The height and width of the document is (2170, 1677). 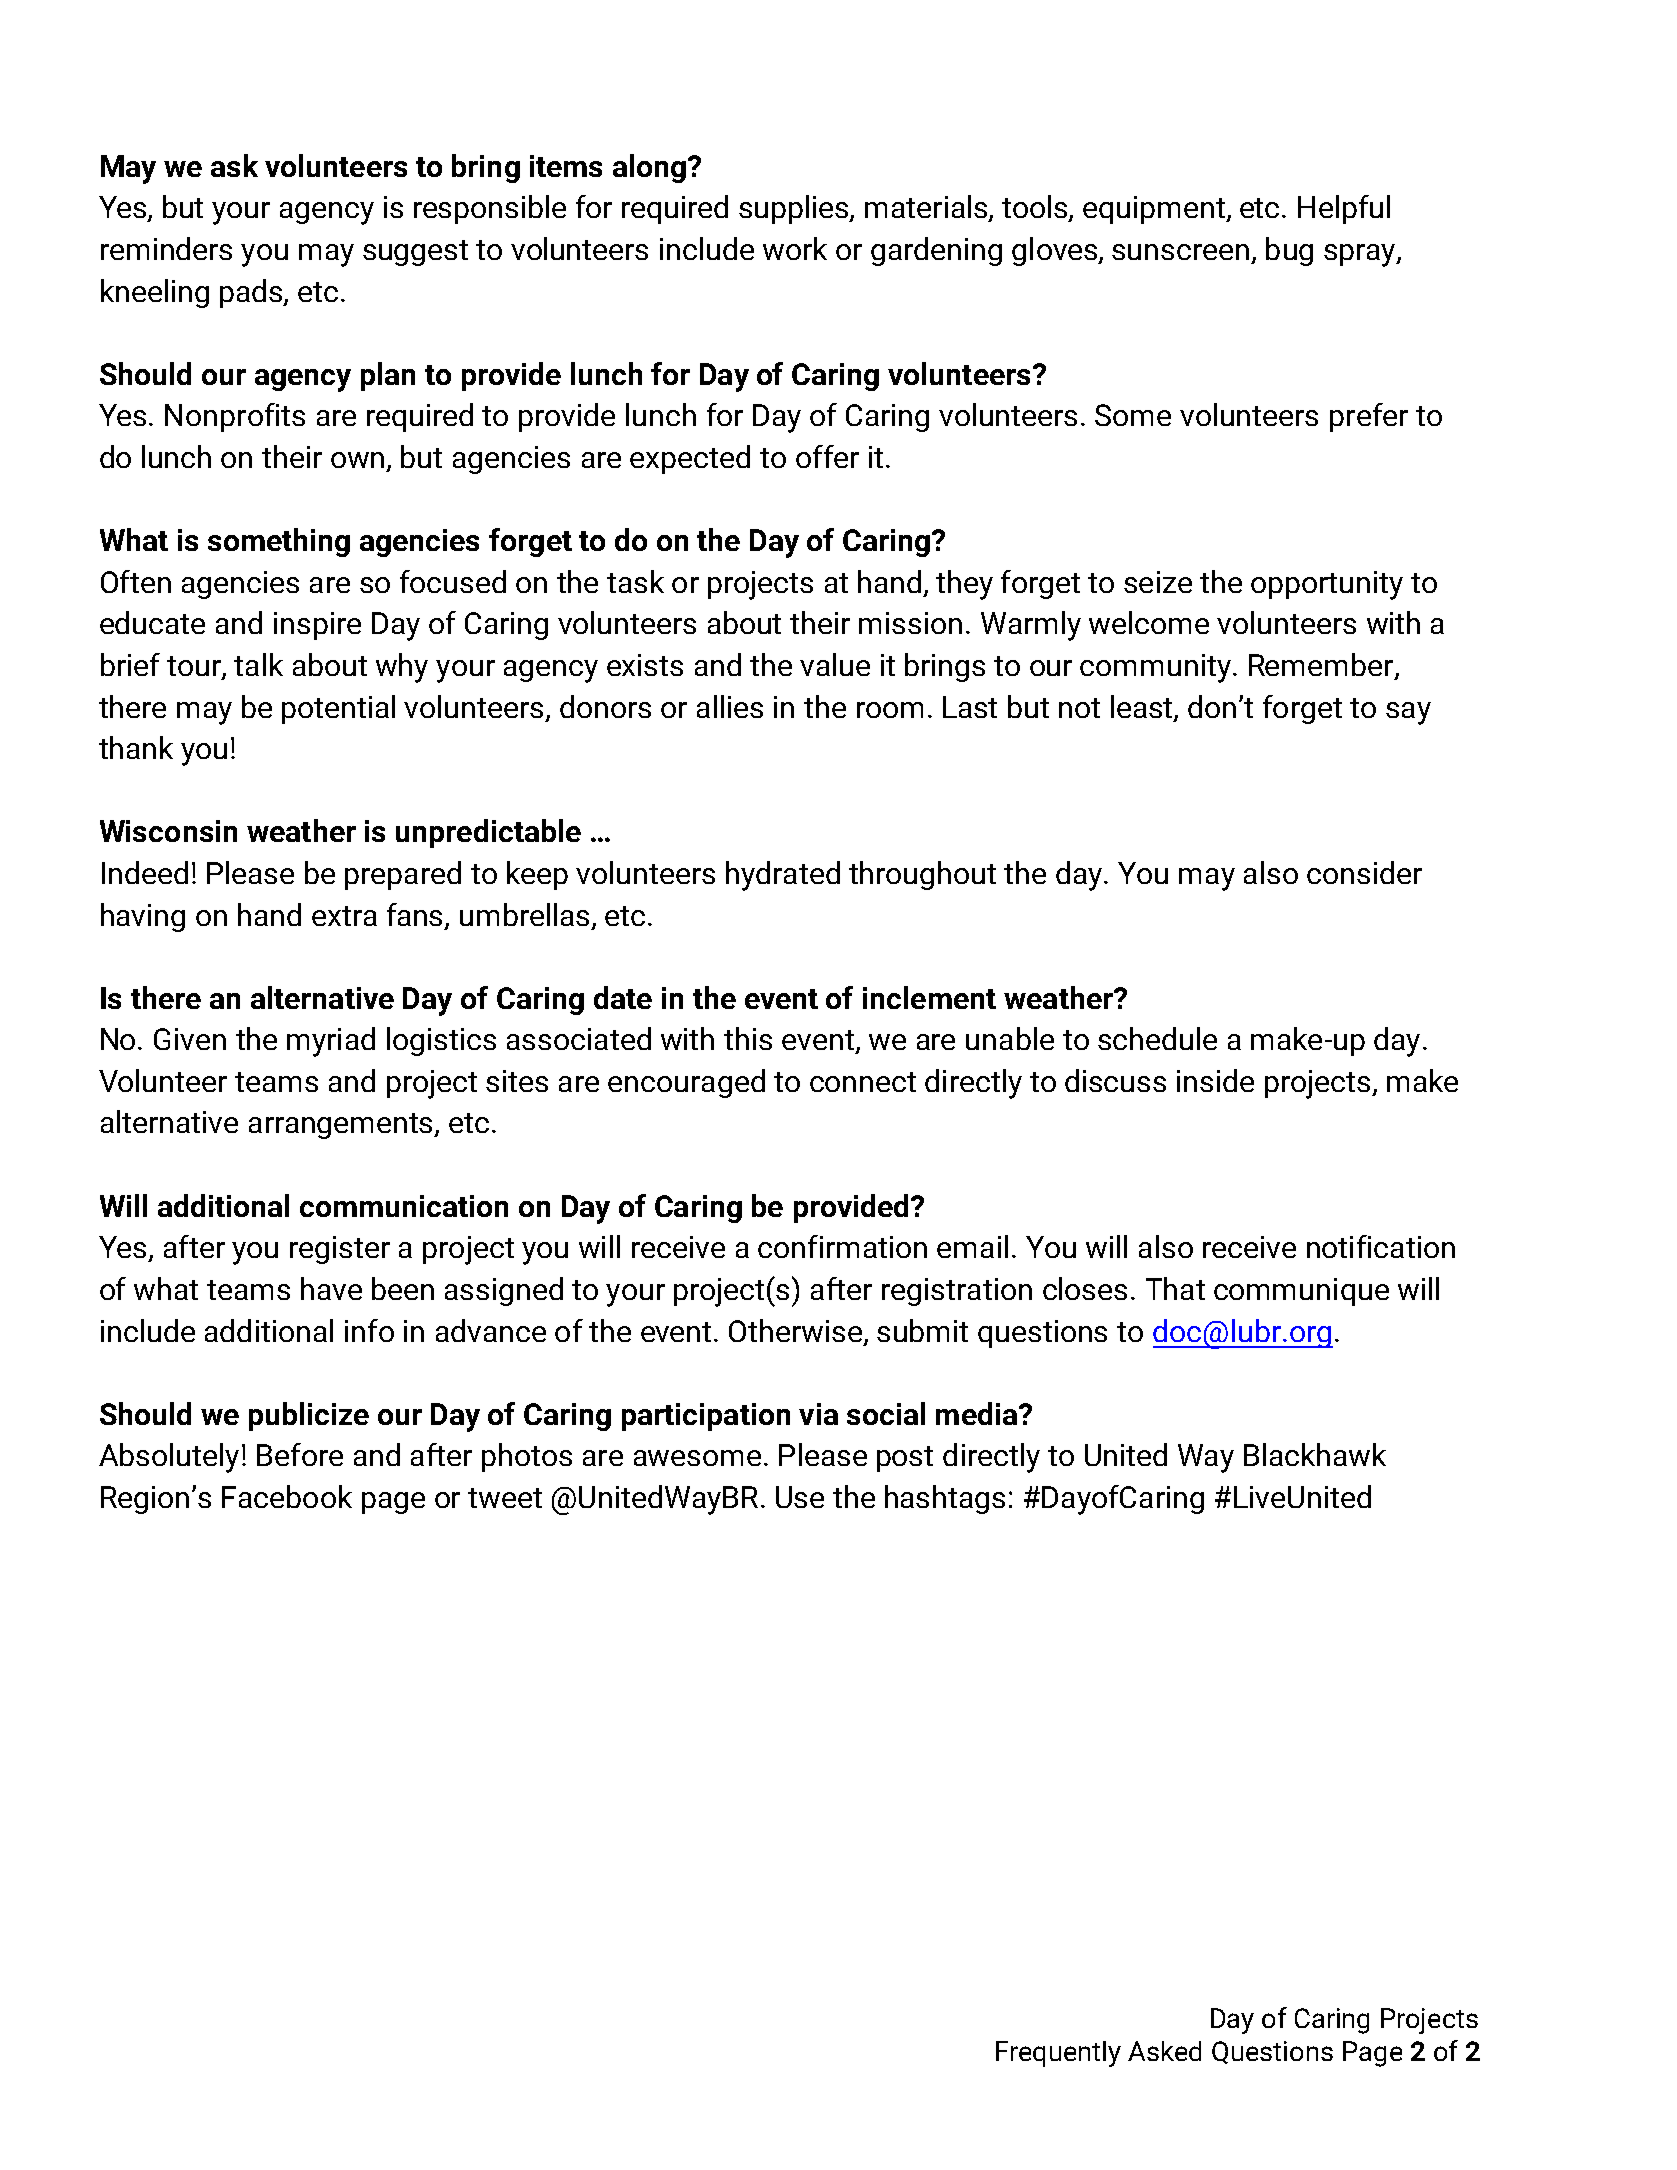 I want to click on Asked, so click(x=1164, y=2051).
